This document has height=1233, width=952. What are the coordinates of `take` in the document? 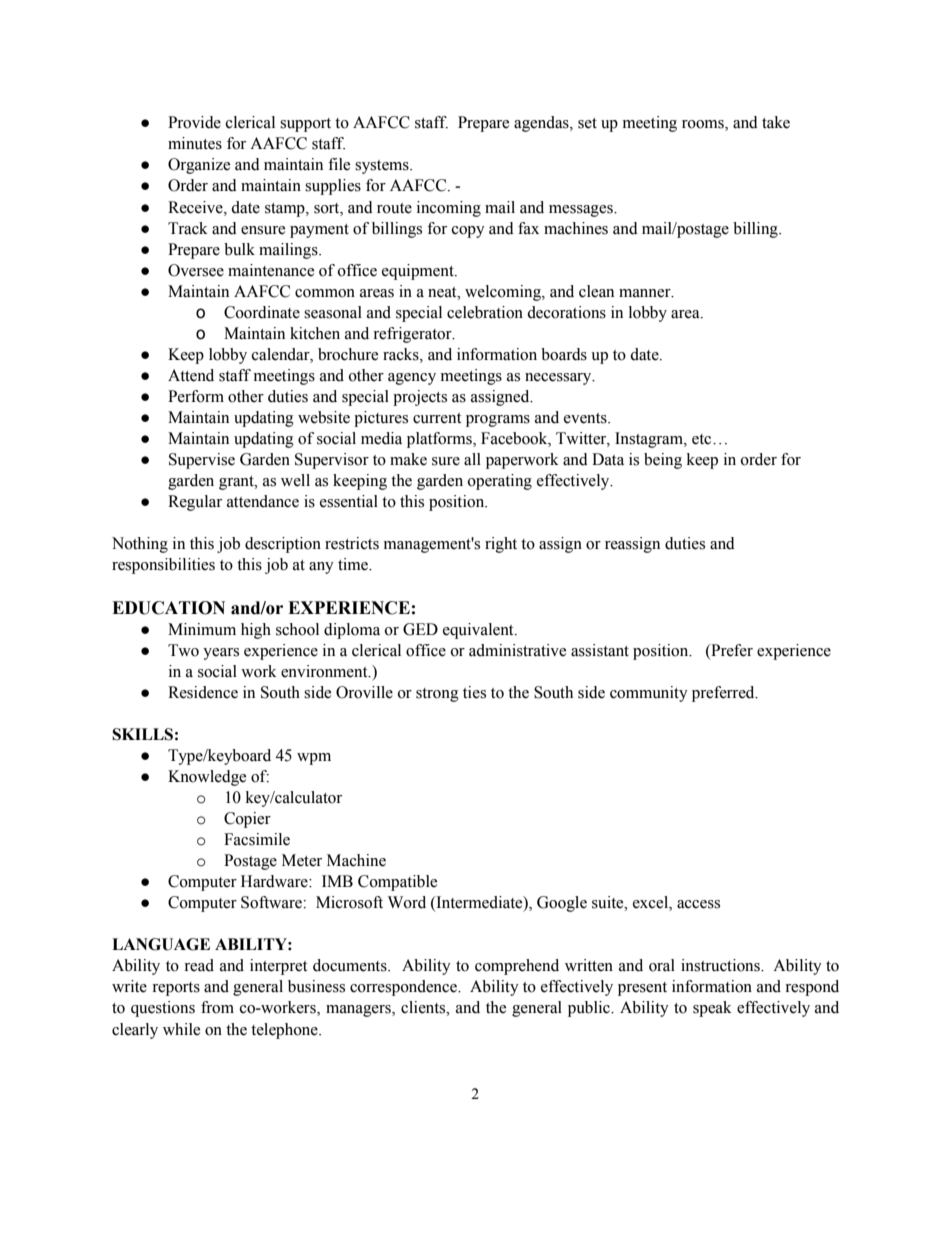 It's located at (776, 122).
